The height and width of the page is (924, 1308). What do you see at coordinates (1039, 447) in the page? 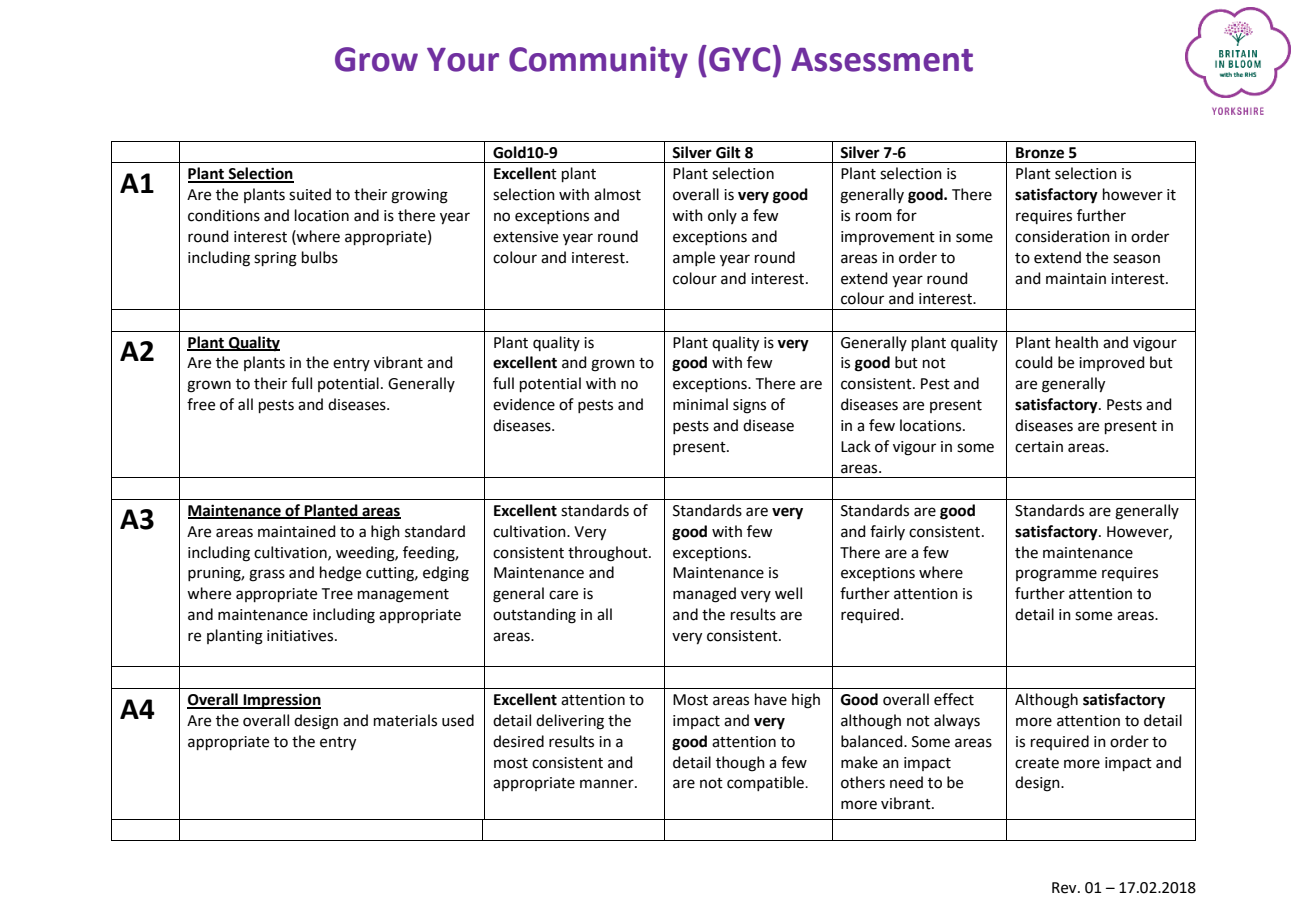
I see `certain` at bounding box center [1039, 447].
